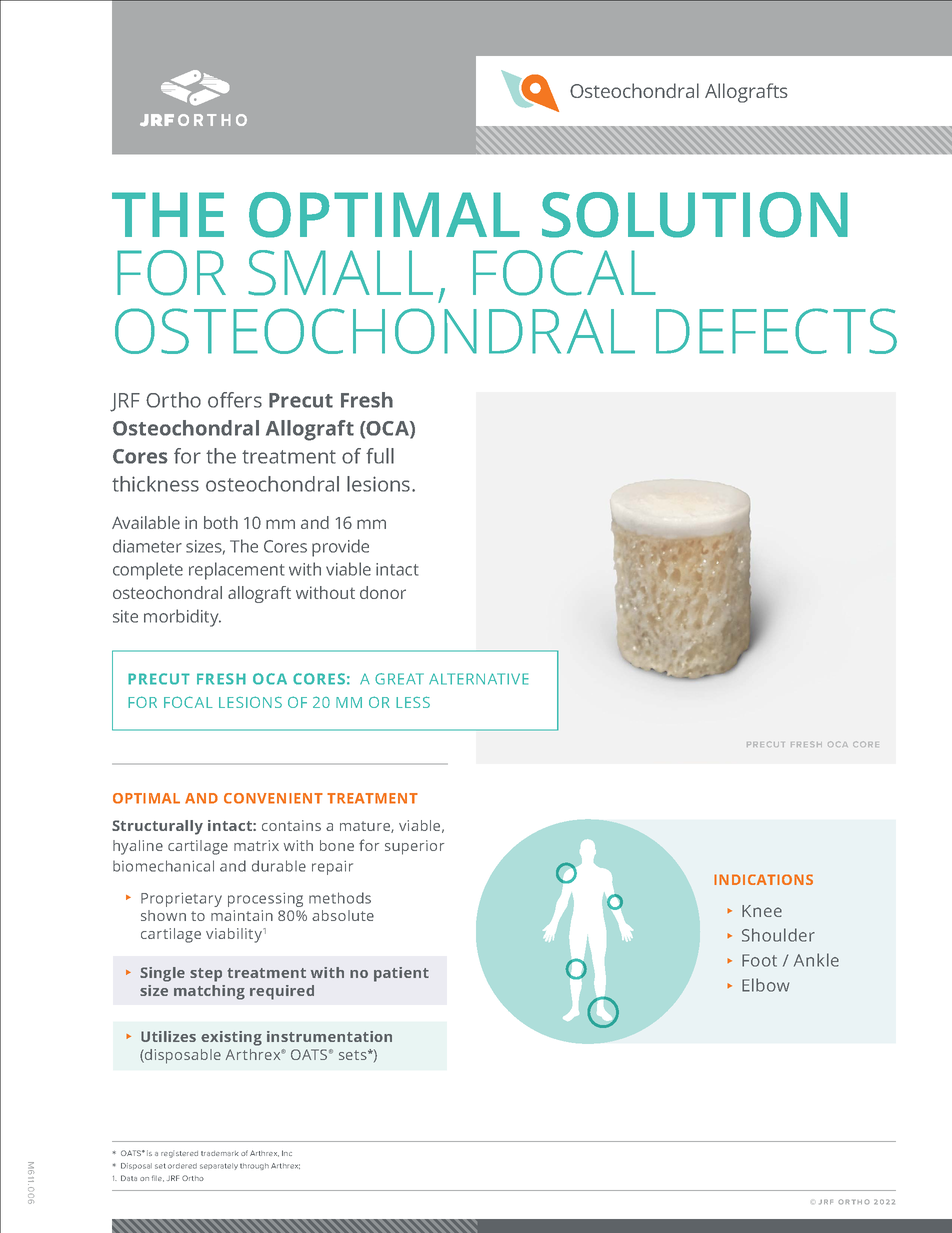 The width and height of the document is (952, 1233). Describe the element at coordinates (479, 679) in the document. I see `ALTERNATIVE` at that location.
